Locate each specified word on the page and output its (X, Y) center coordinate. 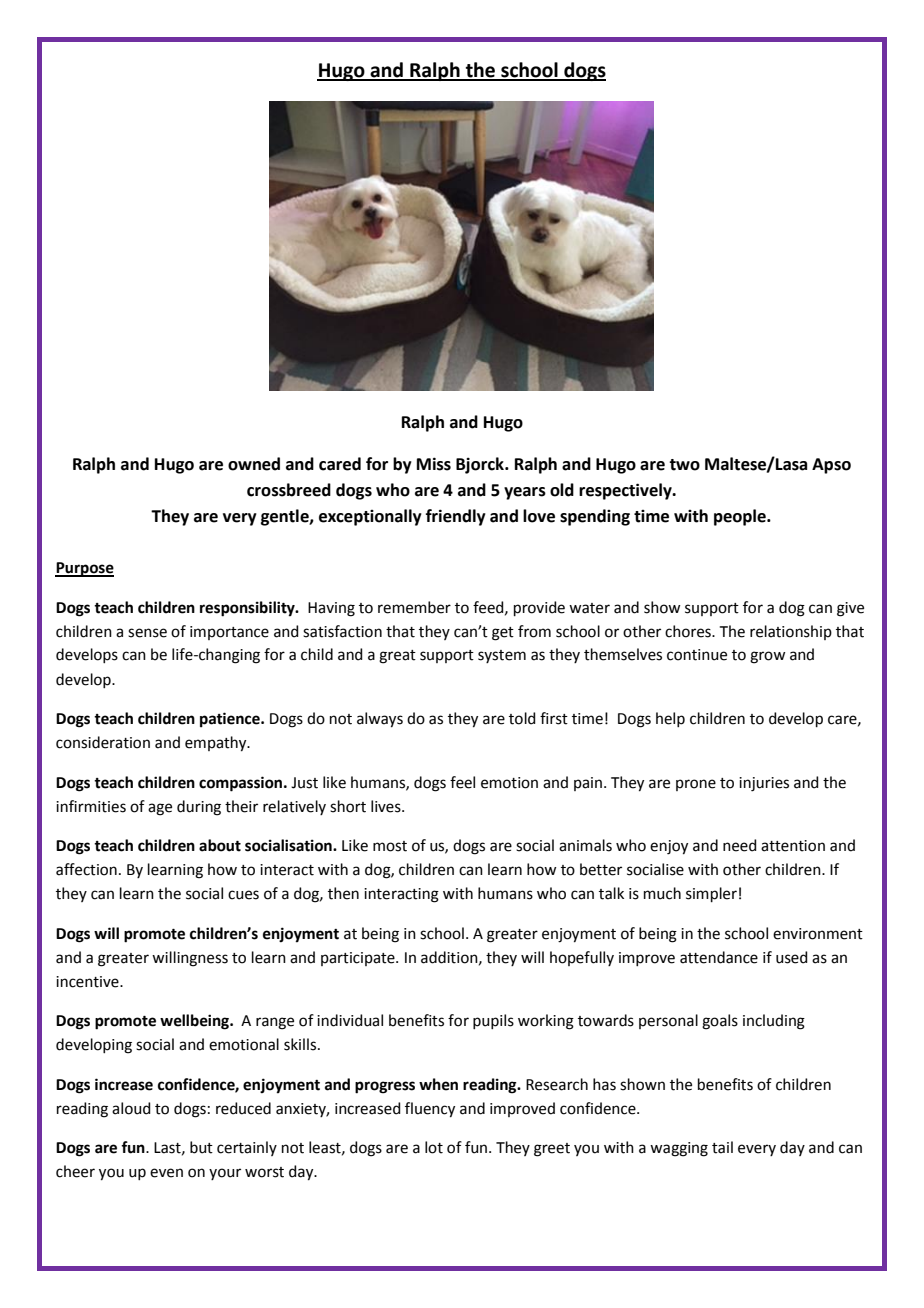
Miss (434, 464)
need (740, 845)
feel (462, 782)
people (741, 517)
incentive (88, 982)
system (502, 656)
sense (147, 633)
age (160, 809)
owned (254, 464)
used (792, 957)
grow (767, 657)
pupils (493, 1021)
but (201, 1147)
